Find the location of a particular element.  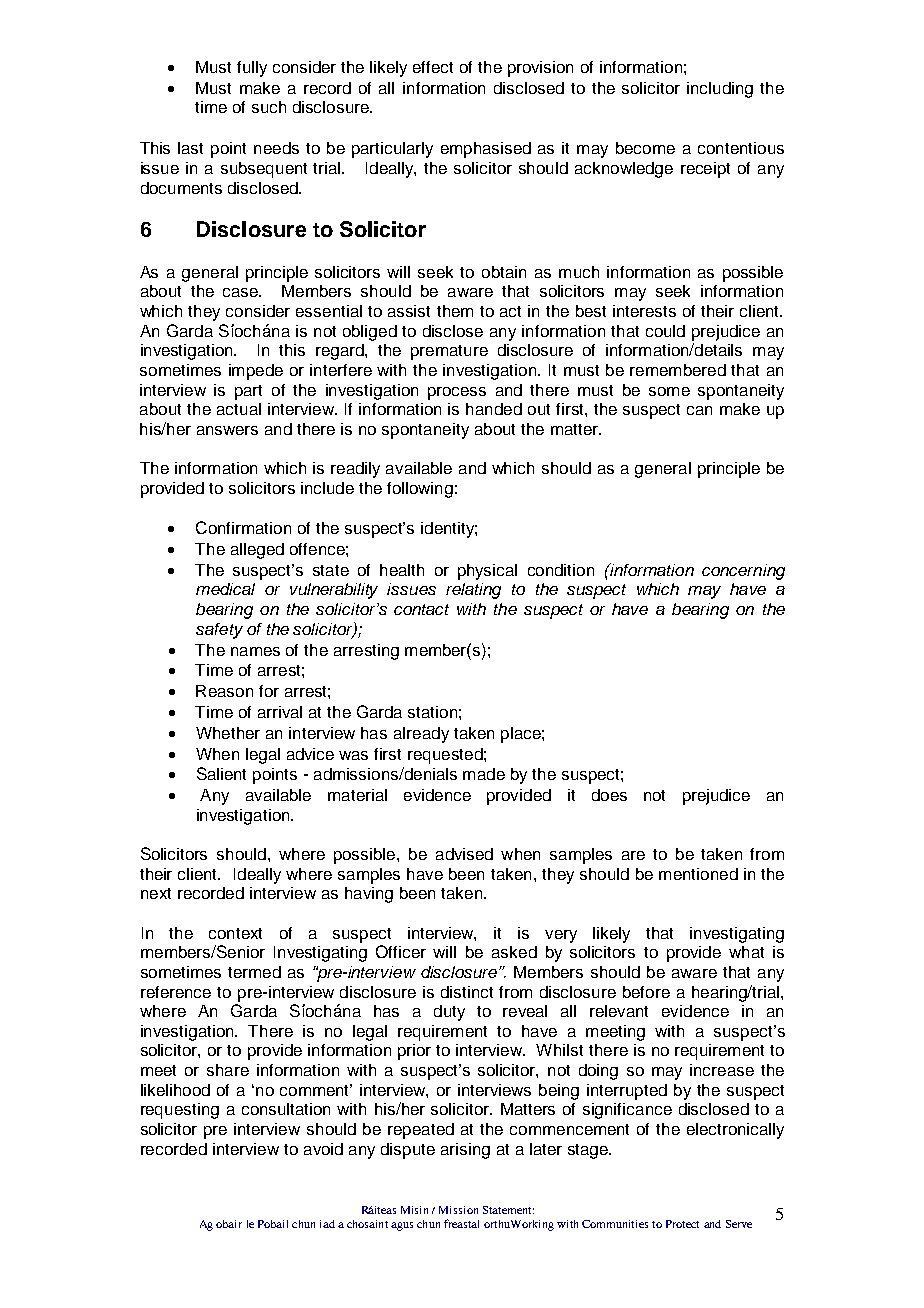

requesting is located at coordinates (180, 1111).
